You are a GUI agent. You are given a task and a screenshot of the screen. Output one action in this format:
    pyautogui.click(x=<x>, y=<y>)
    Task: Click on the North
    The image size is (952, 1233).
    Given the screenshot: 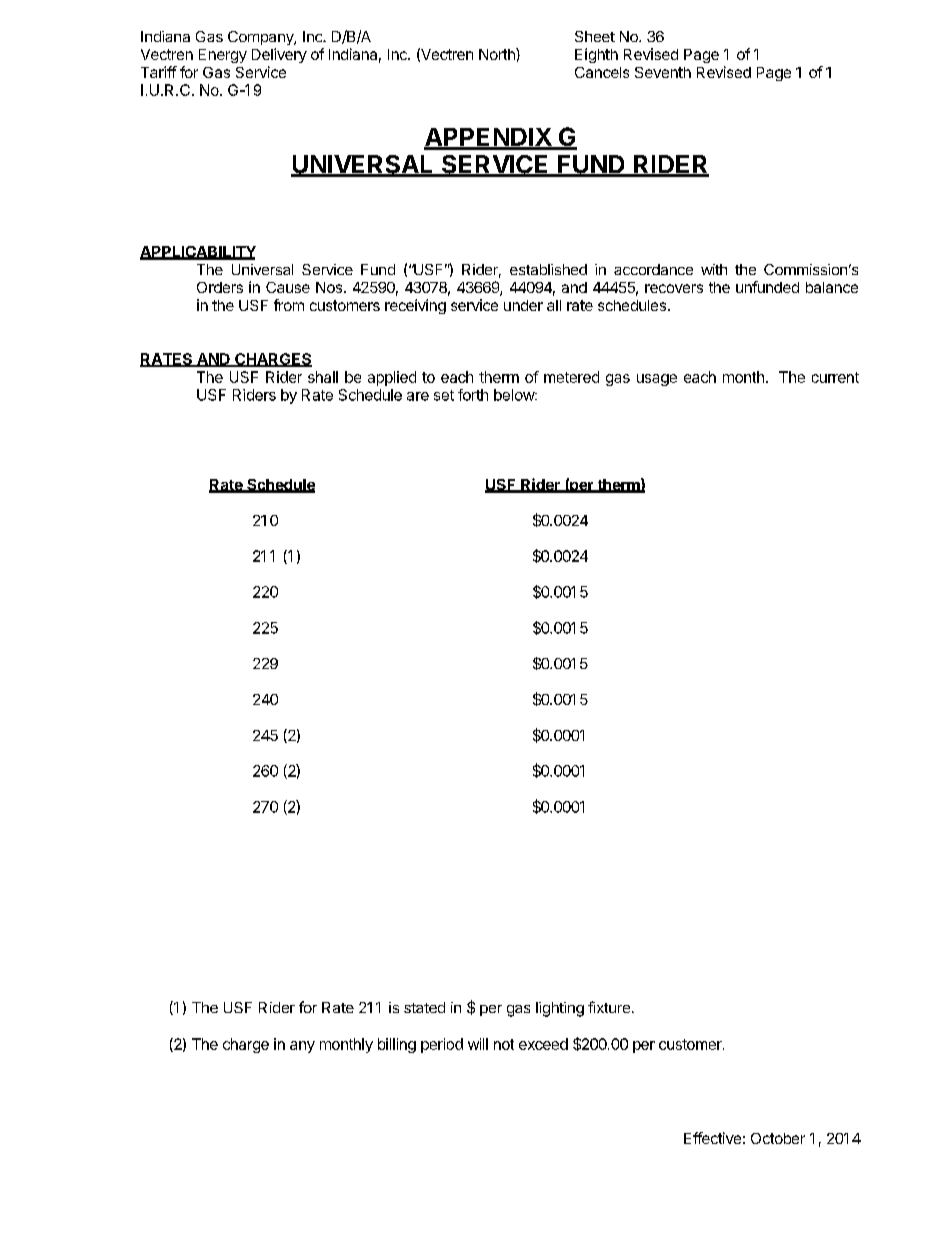 What is the action you would take?
    pyautogui.click(x=498, y=54)
